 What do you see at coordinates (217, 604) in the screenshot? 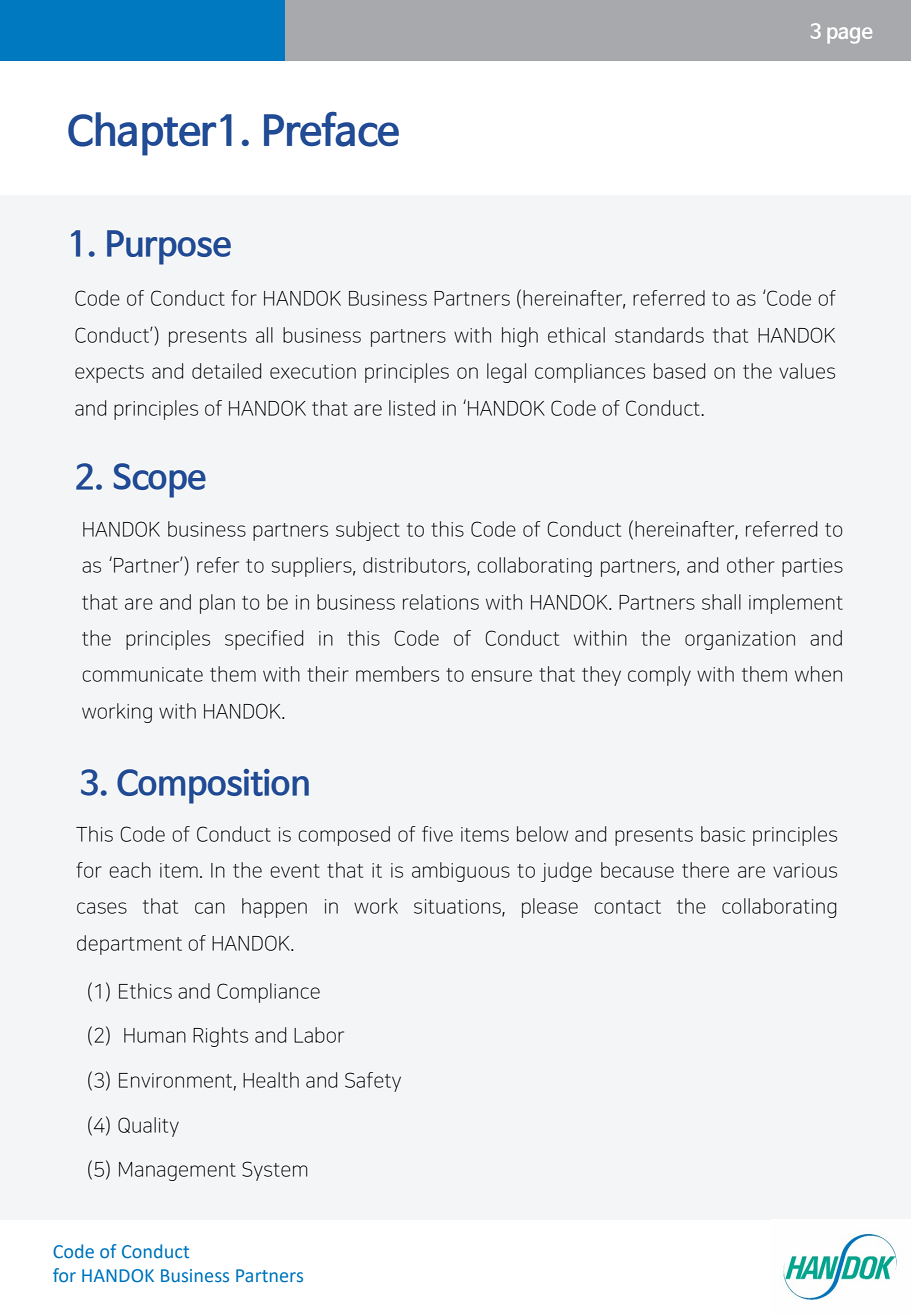
I see `plan` at bounding box center [217, 604].
